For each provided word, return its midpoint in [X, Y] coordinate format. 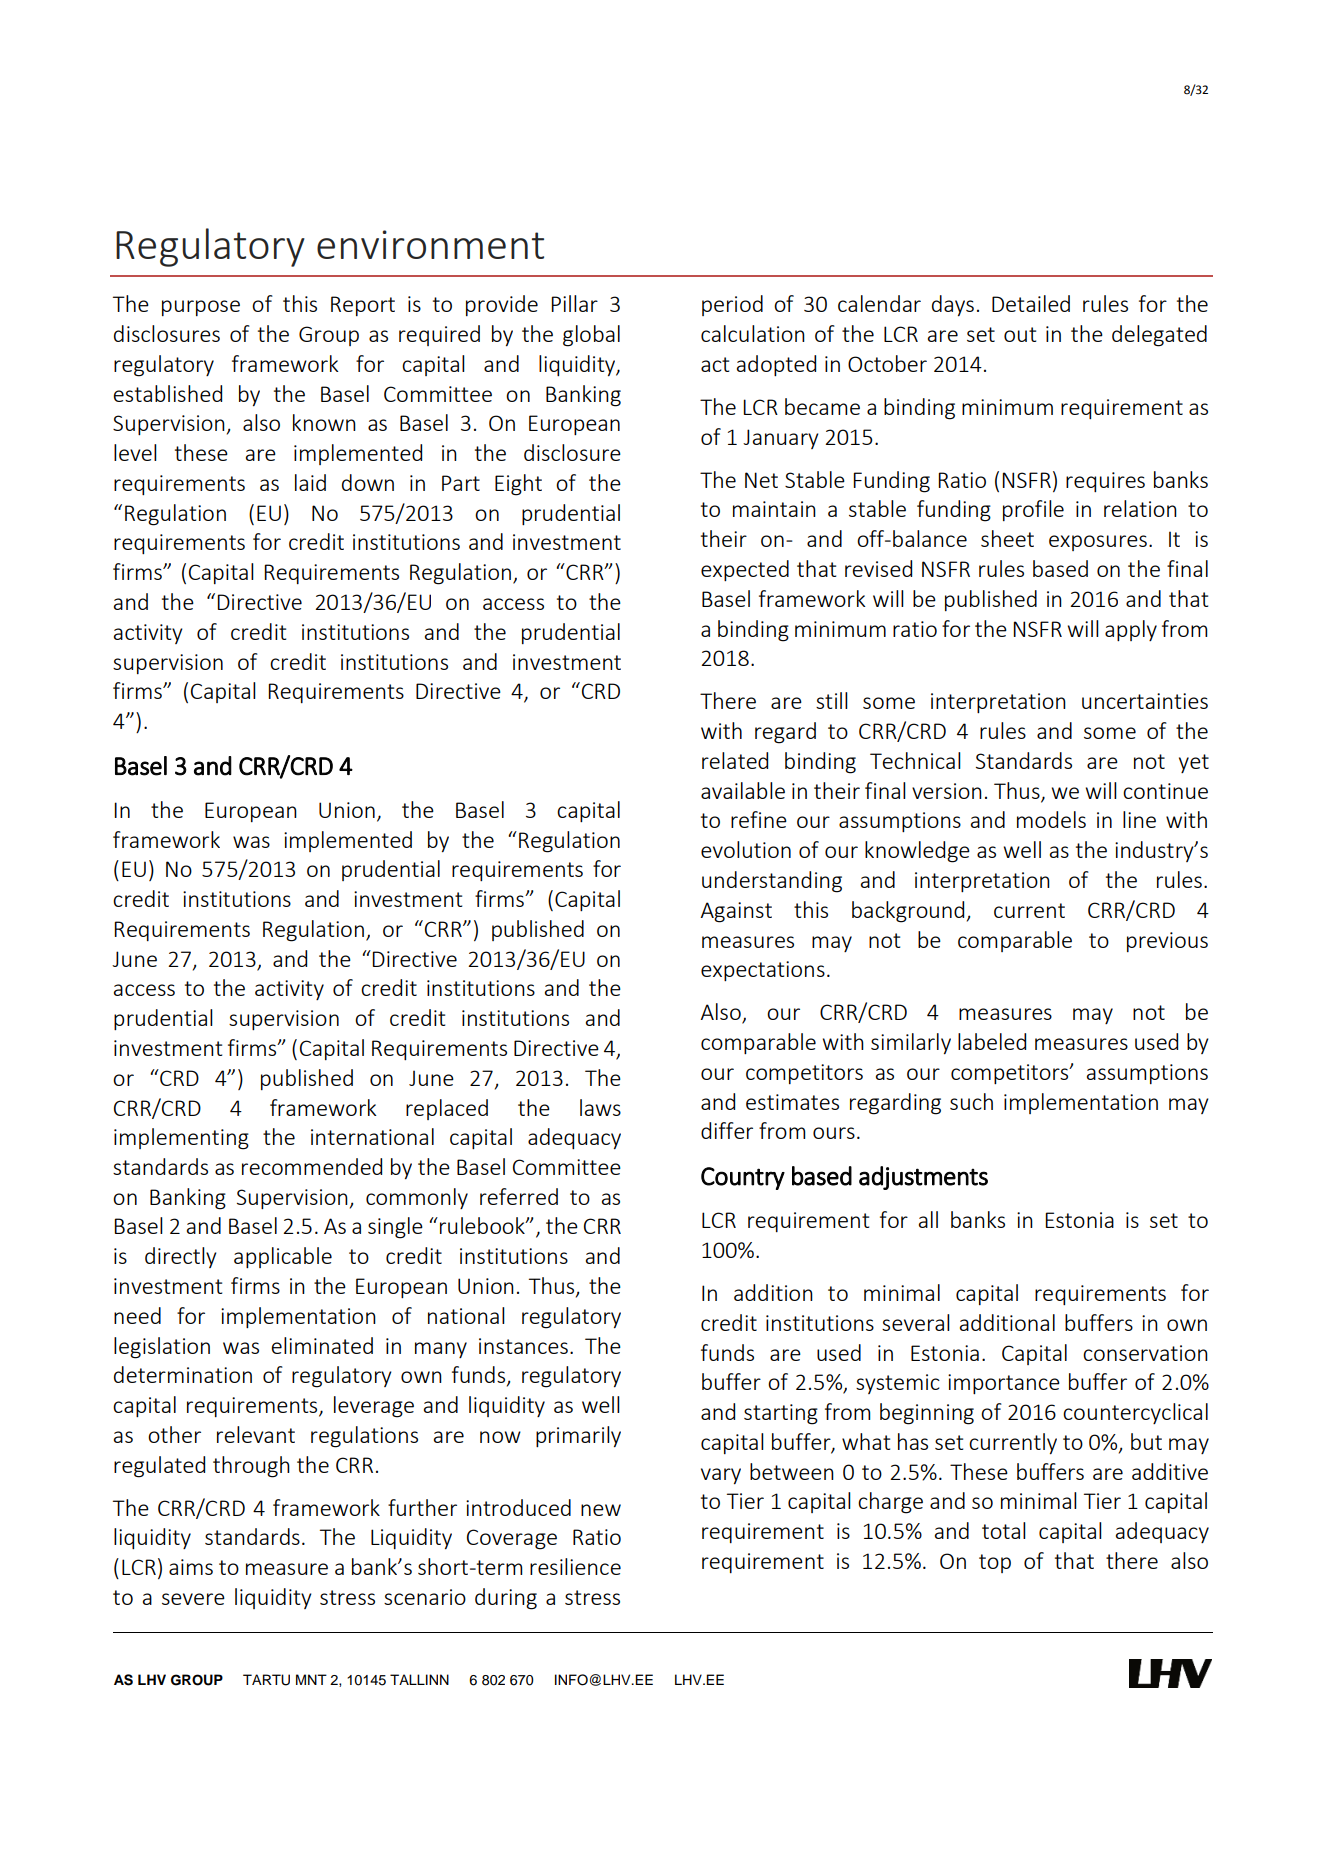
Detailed [1031, 303]
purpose [201, 308]
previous [1167, 942]
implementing [181, 1139]
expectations [763, 971]
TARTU [266, 1680]
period [732, 305]
